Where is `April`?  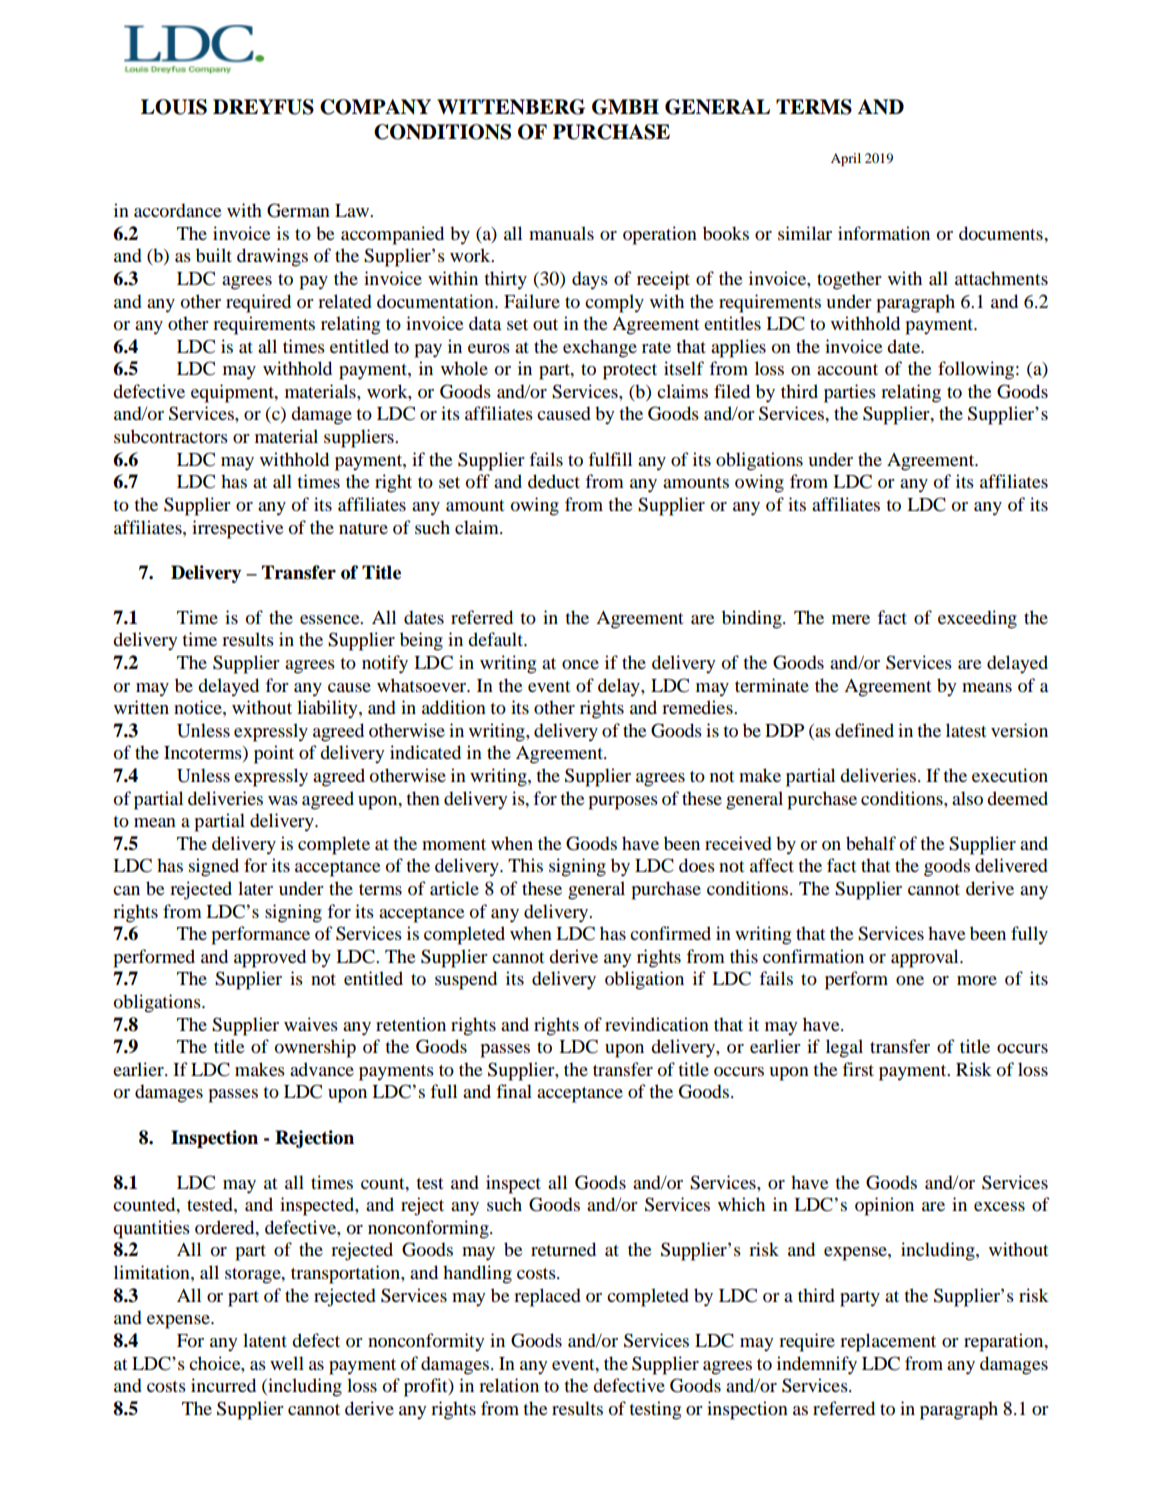
April is located at coordinates (846, 159).
